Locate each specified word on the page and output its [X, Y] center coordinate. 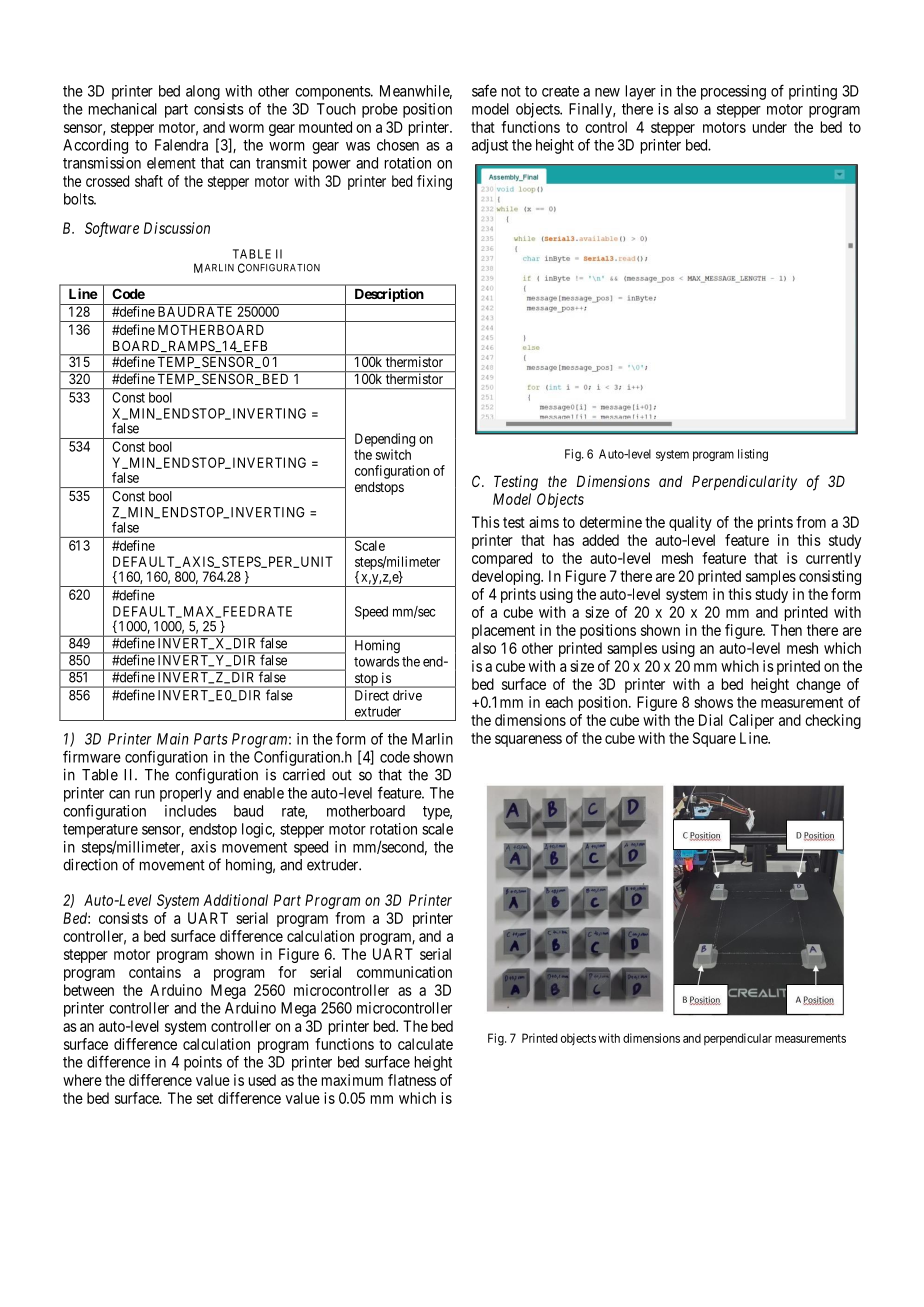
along [203, 92]
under [770, 127]
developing [507, 577]
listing [753, 455]
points [203, 1063]
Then [786, 630]
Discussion [177, 228]
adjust [490, 146]
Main [173, 739]
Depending [385, 440]
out [342, 775]
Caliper [751, 721]
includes [191, 811]
